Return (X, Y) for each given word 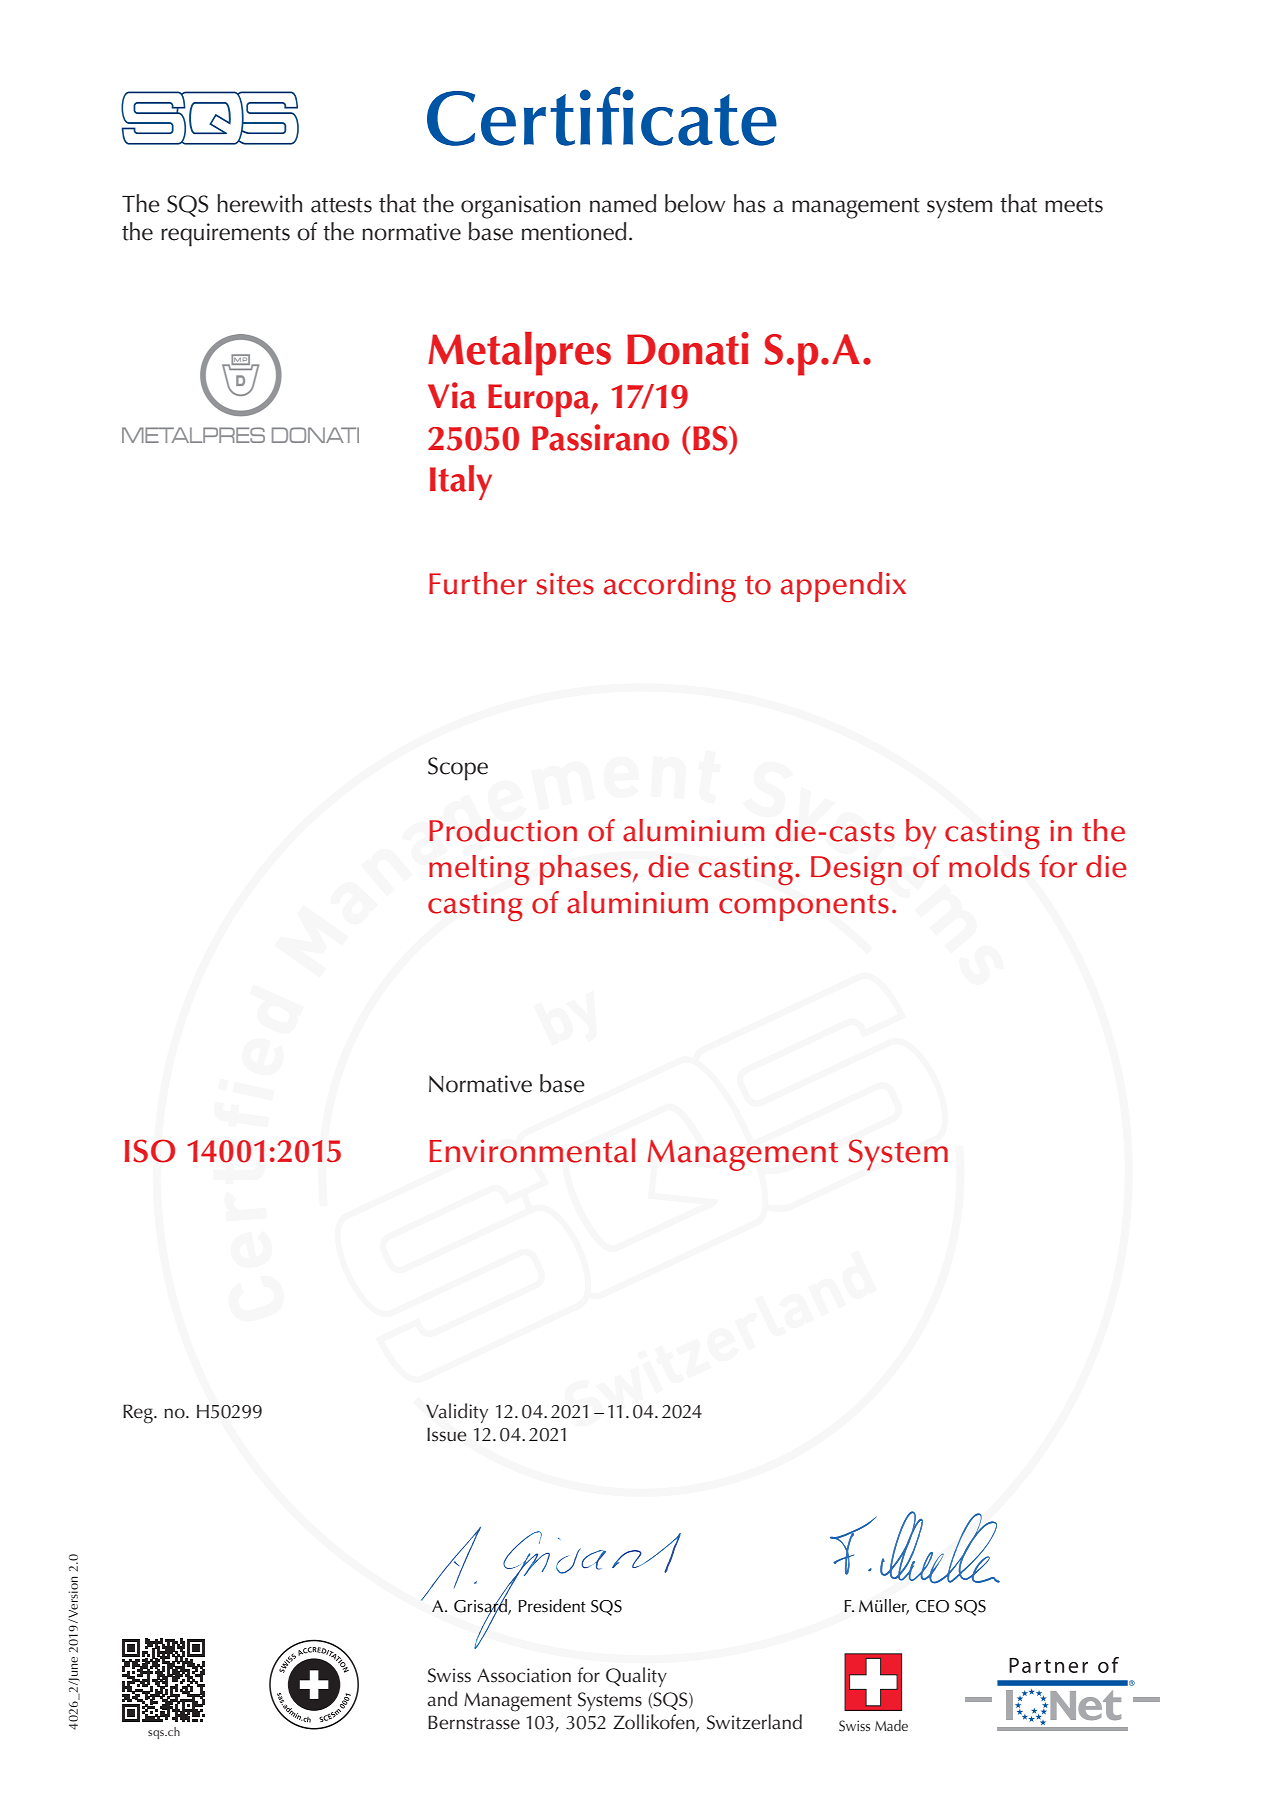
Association (524, 1675)
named (623, 203)
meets (1074, 205)
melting (479, 870)
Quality (636, 1677)
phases (585, 870)
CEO (932, 1606)
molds (989, 866)
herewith (259, 203)
